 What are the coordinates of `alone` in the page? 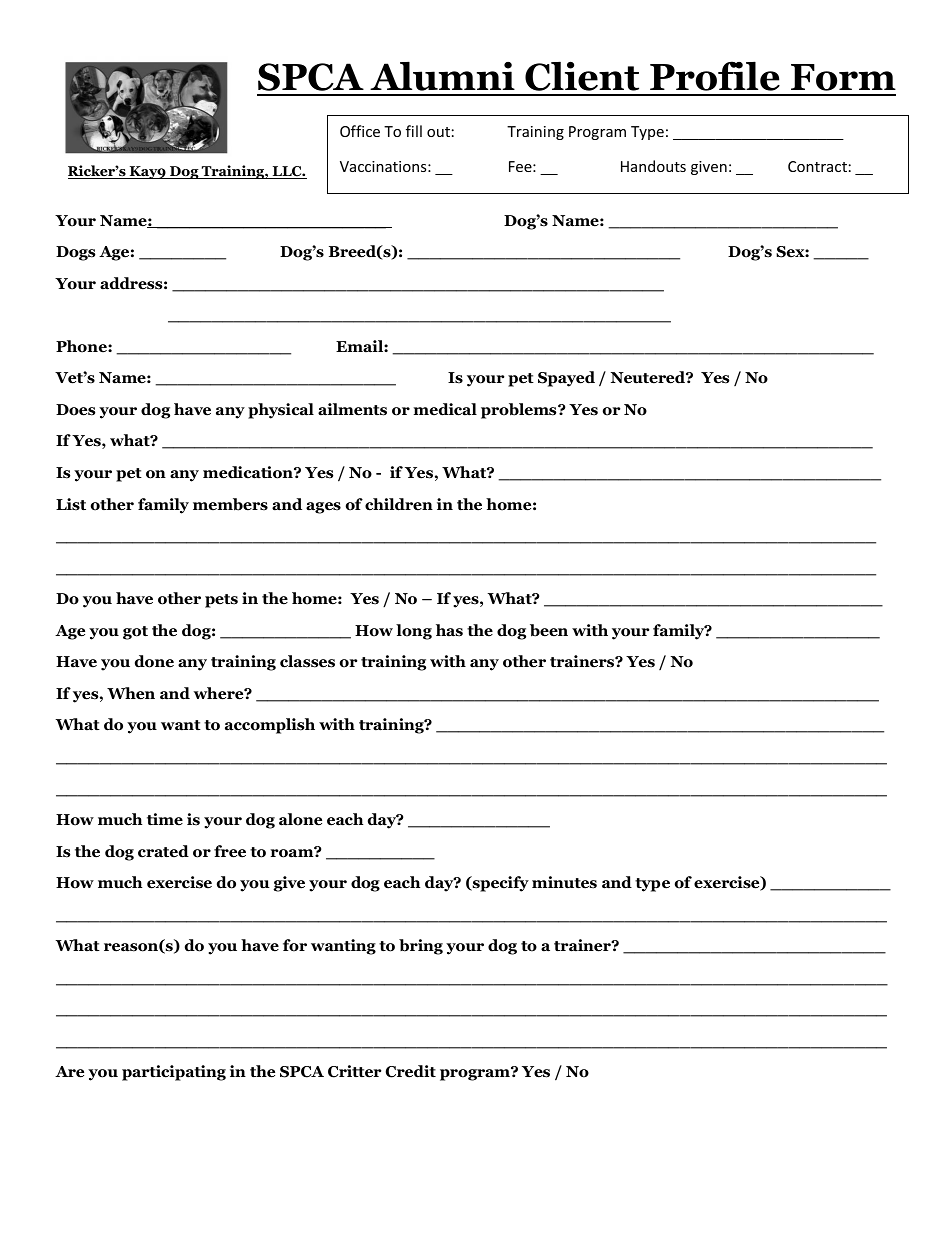 It's located at (300, 819).
